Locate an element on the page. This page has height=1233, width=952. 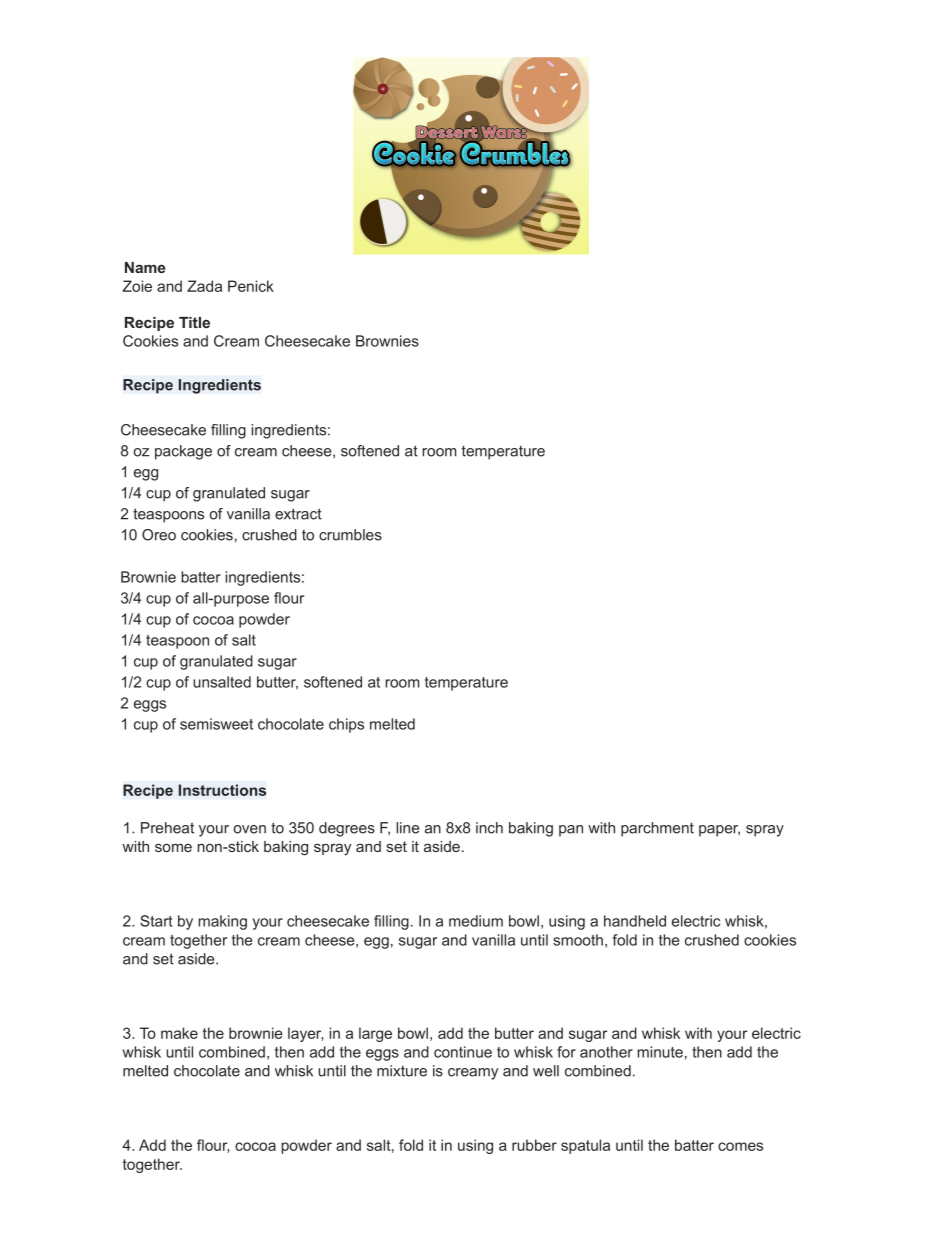
Name is located at coordinates (145, 267).
